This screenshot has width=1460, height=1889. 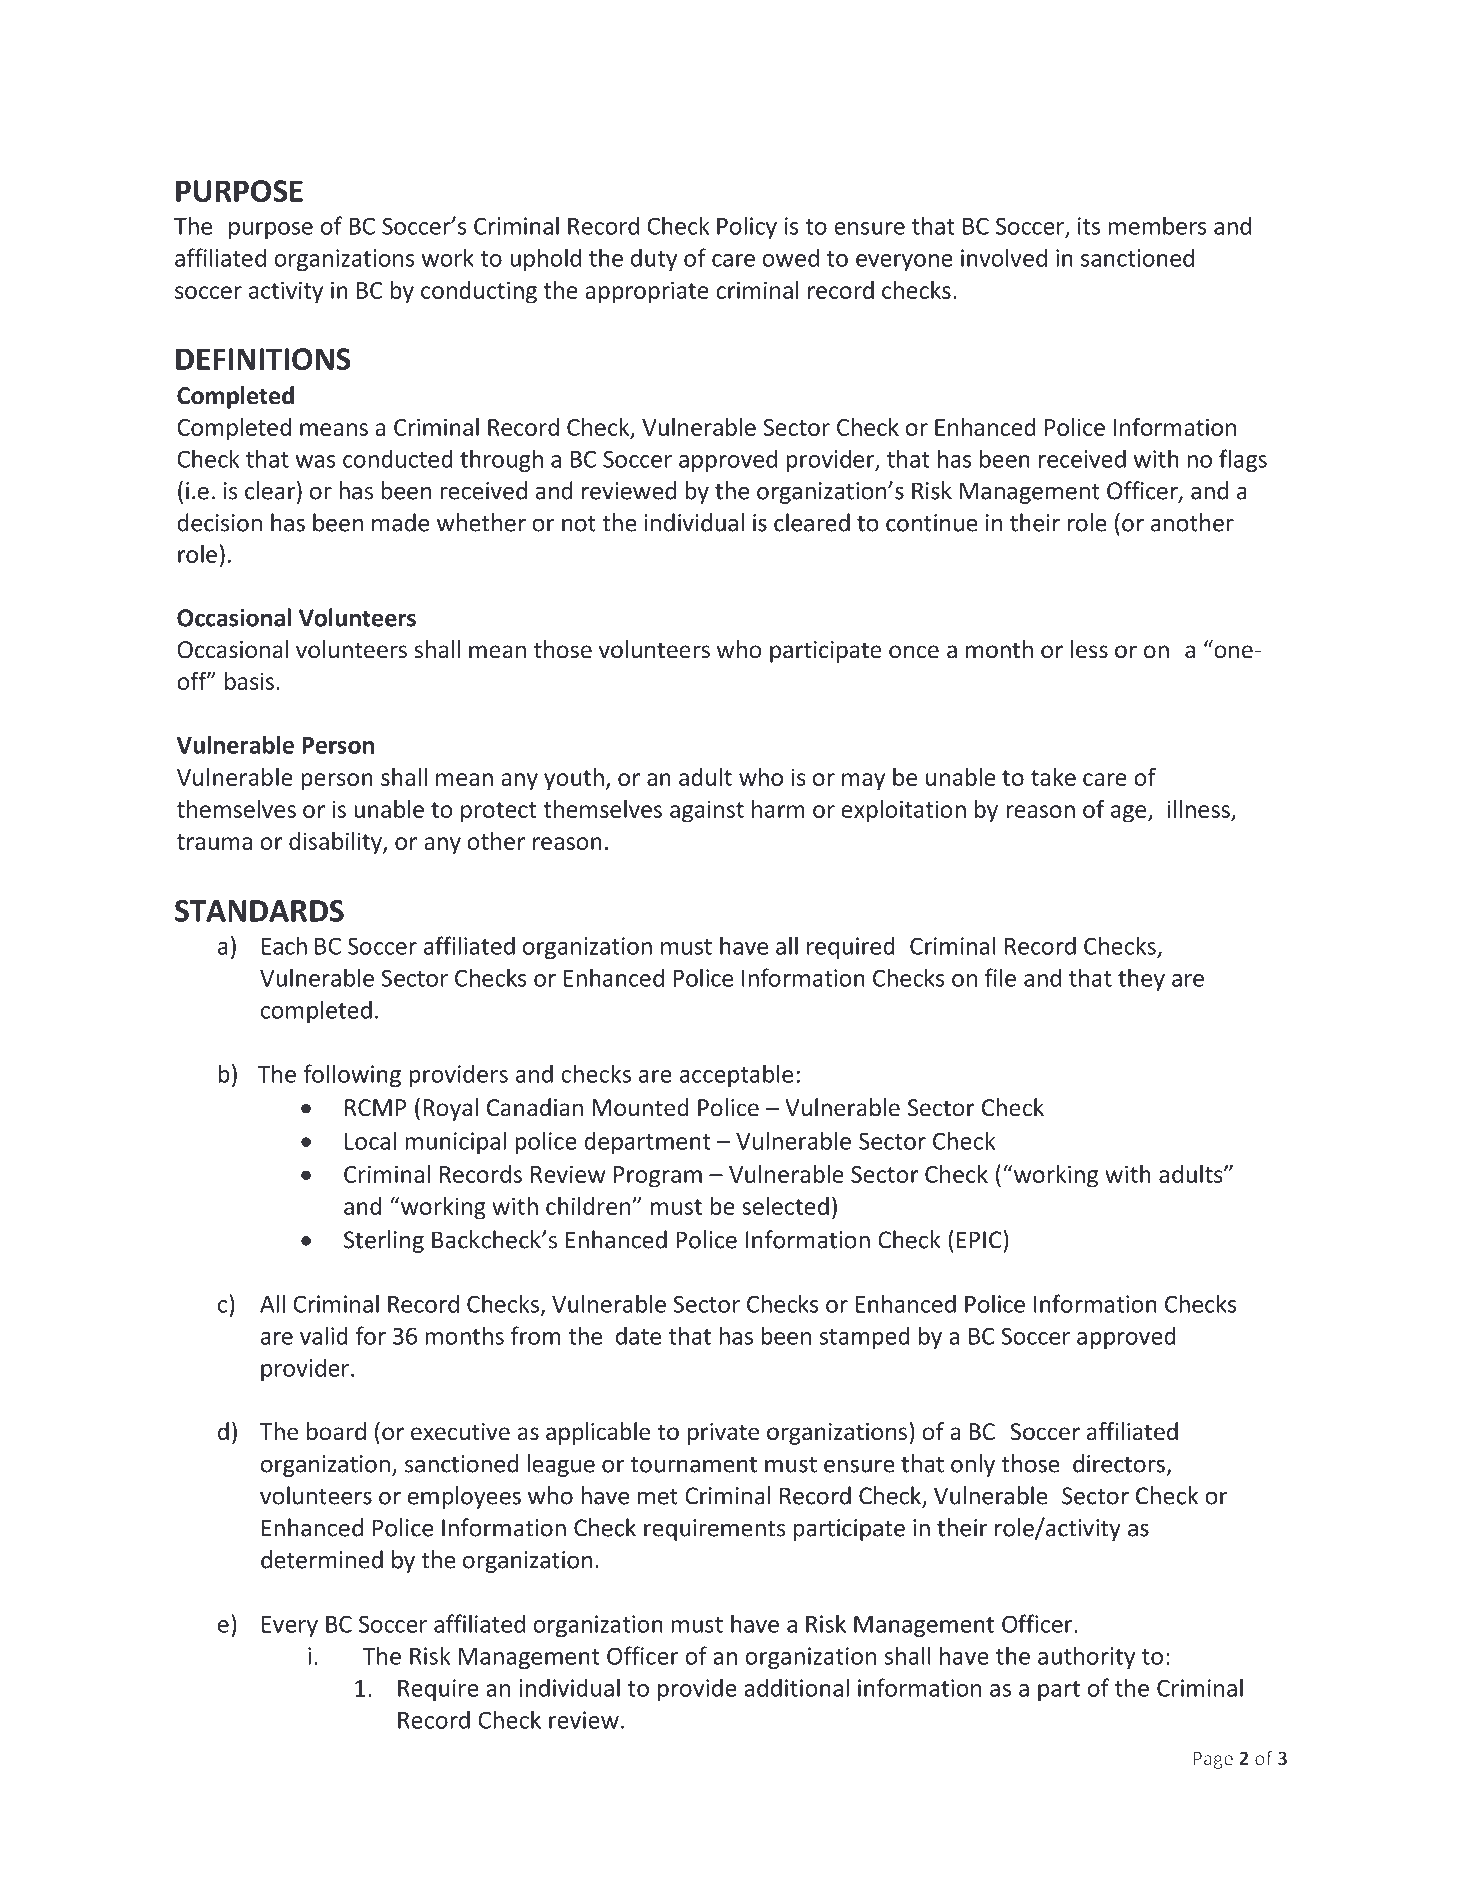 What do you see at coordinates (384, 1241) in the screenshot?
I see `Sterling` at bounding box center [384, 1241].
